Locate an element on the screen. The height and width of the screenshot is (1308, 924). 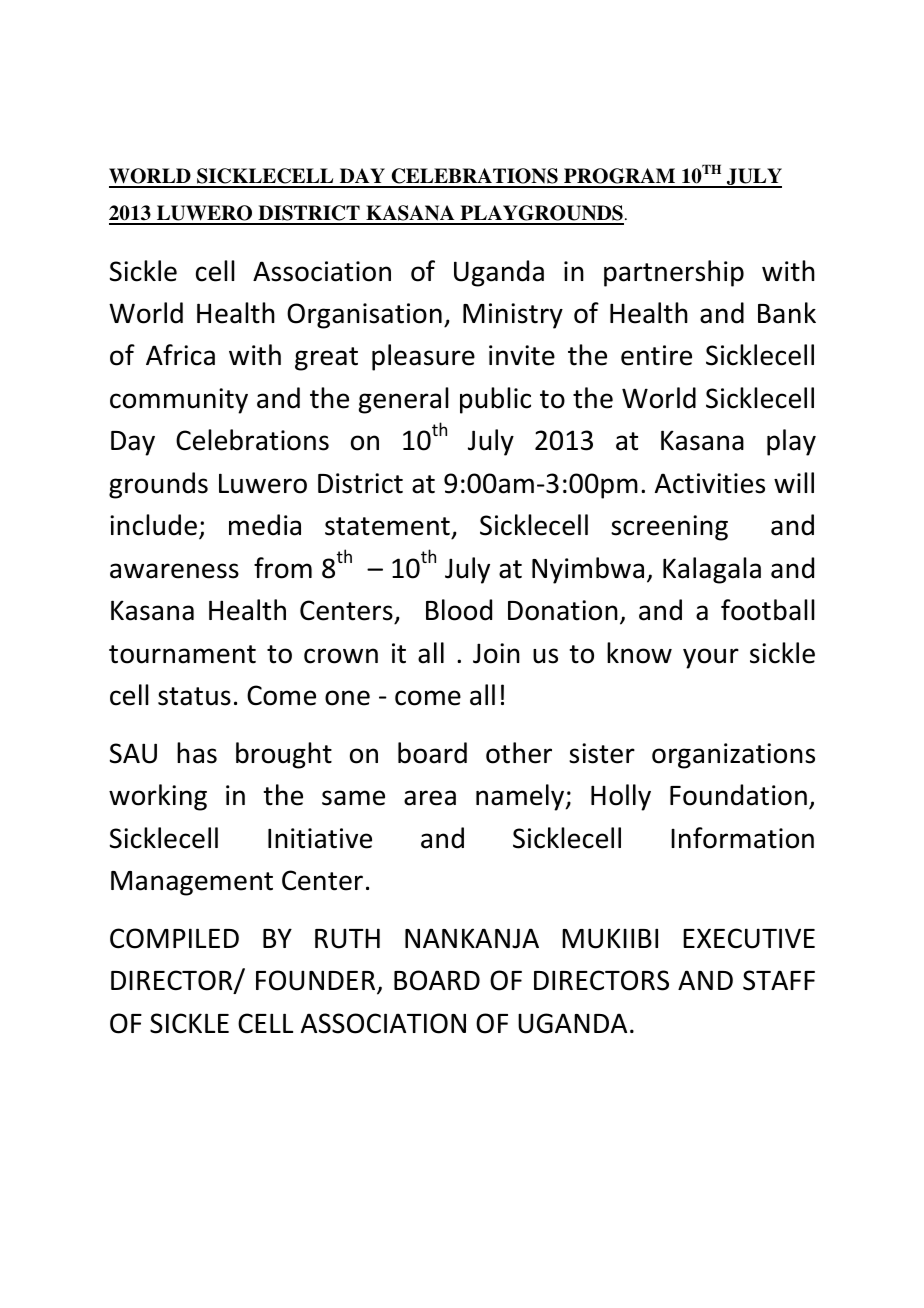
Organisation is located at coordinates (364, 316).
